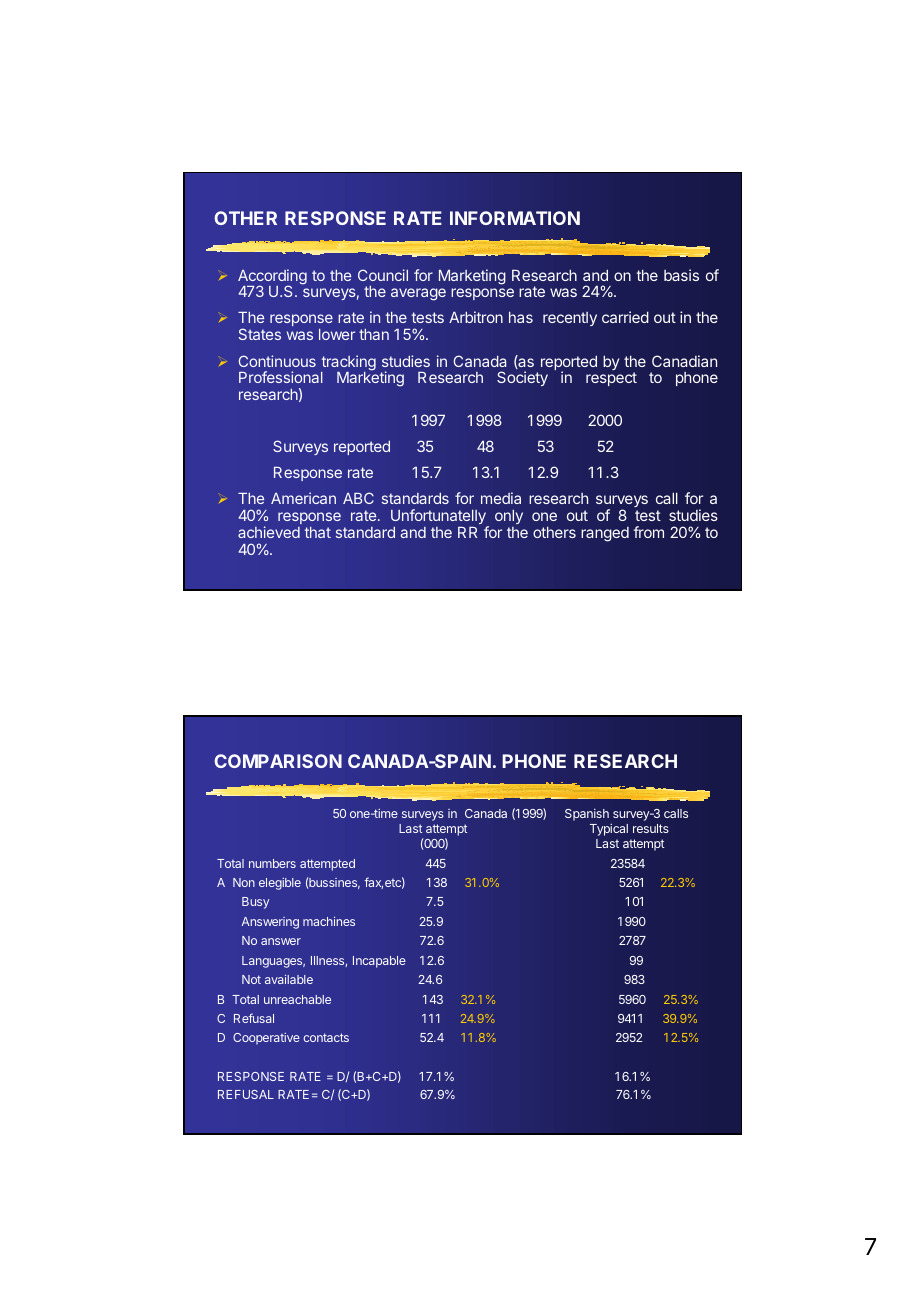  Describe the element at coordinates (318, 532) in the page. I see `that` at that location.
